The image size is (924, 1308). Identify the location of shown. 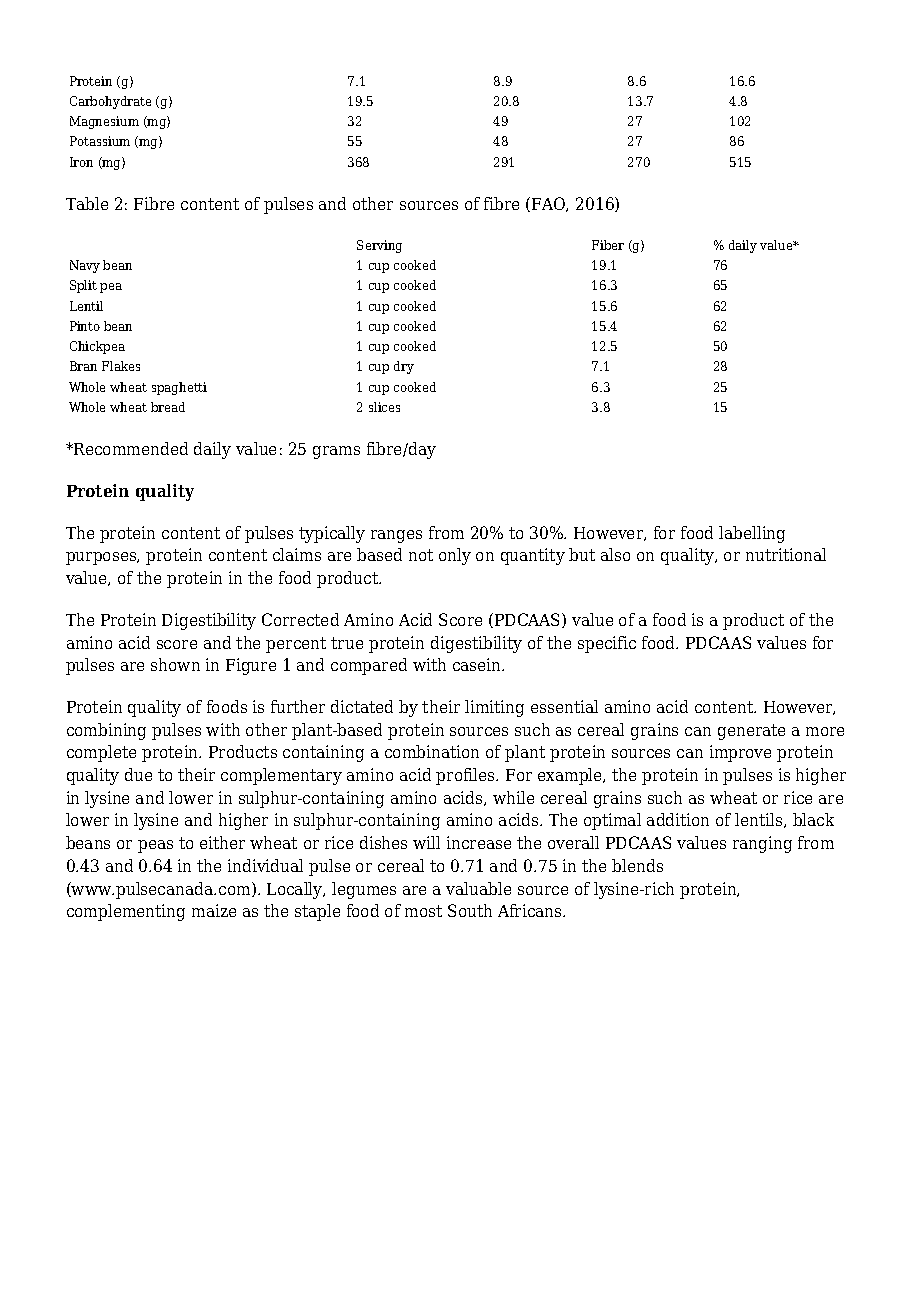
(175, 664).
